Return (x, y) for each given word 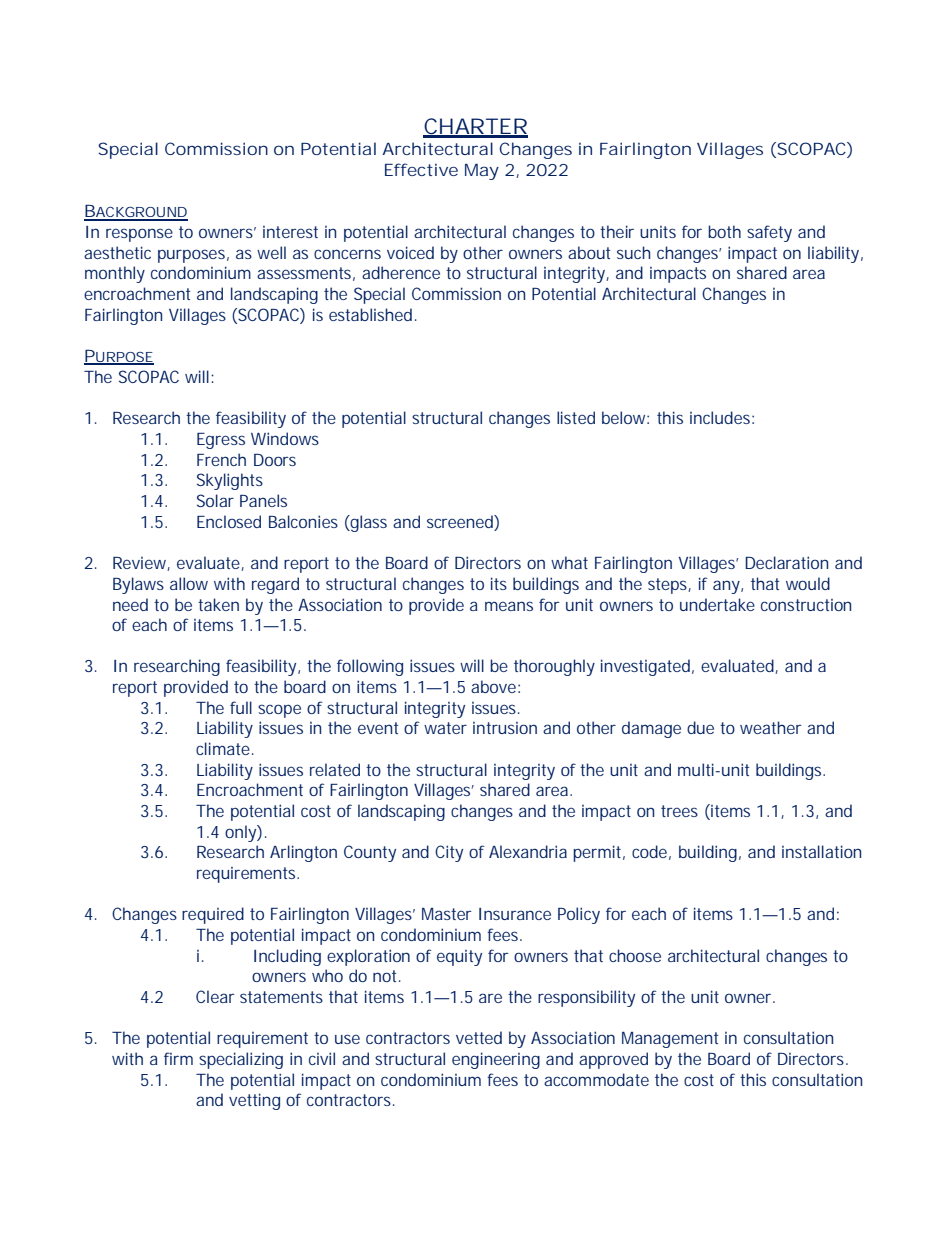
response (139, 235)
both (724, 231)
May (482, 172)
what (569, 562)
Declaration (786, 562)
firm (178, 1058)
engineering (496, 1060)
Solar (215, 500)
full (241, 707)
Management (670, 1040)
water (445, 728)
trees (679, 811)
